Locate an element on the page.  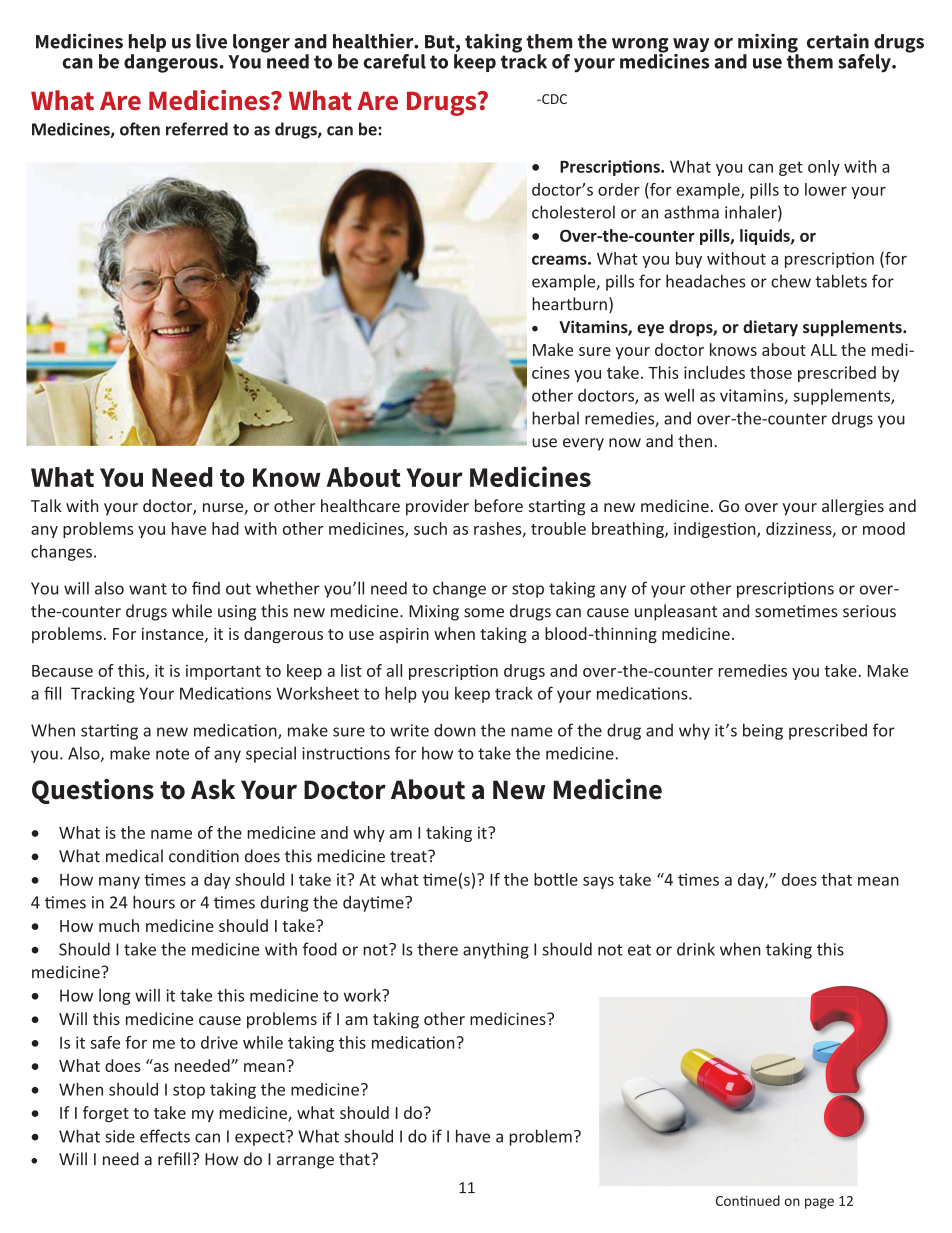
side is located at coordinates (120, 1136).
